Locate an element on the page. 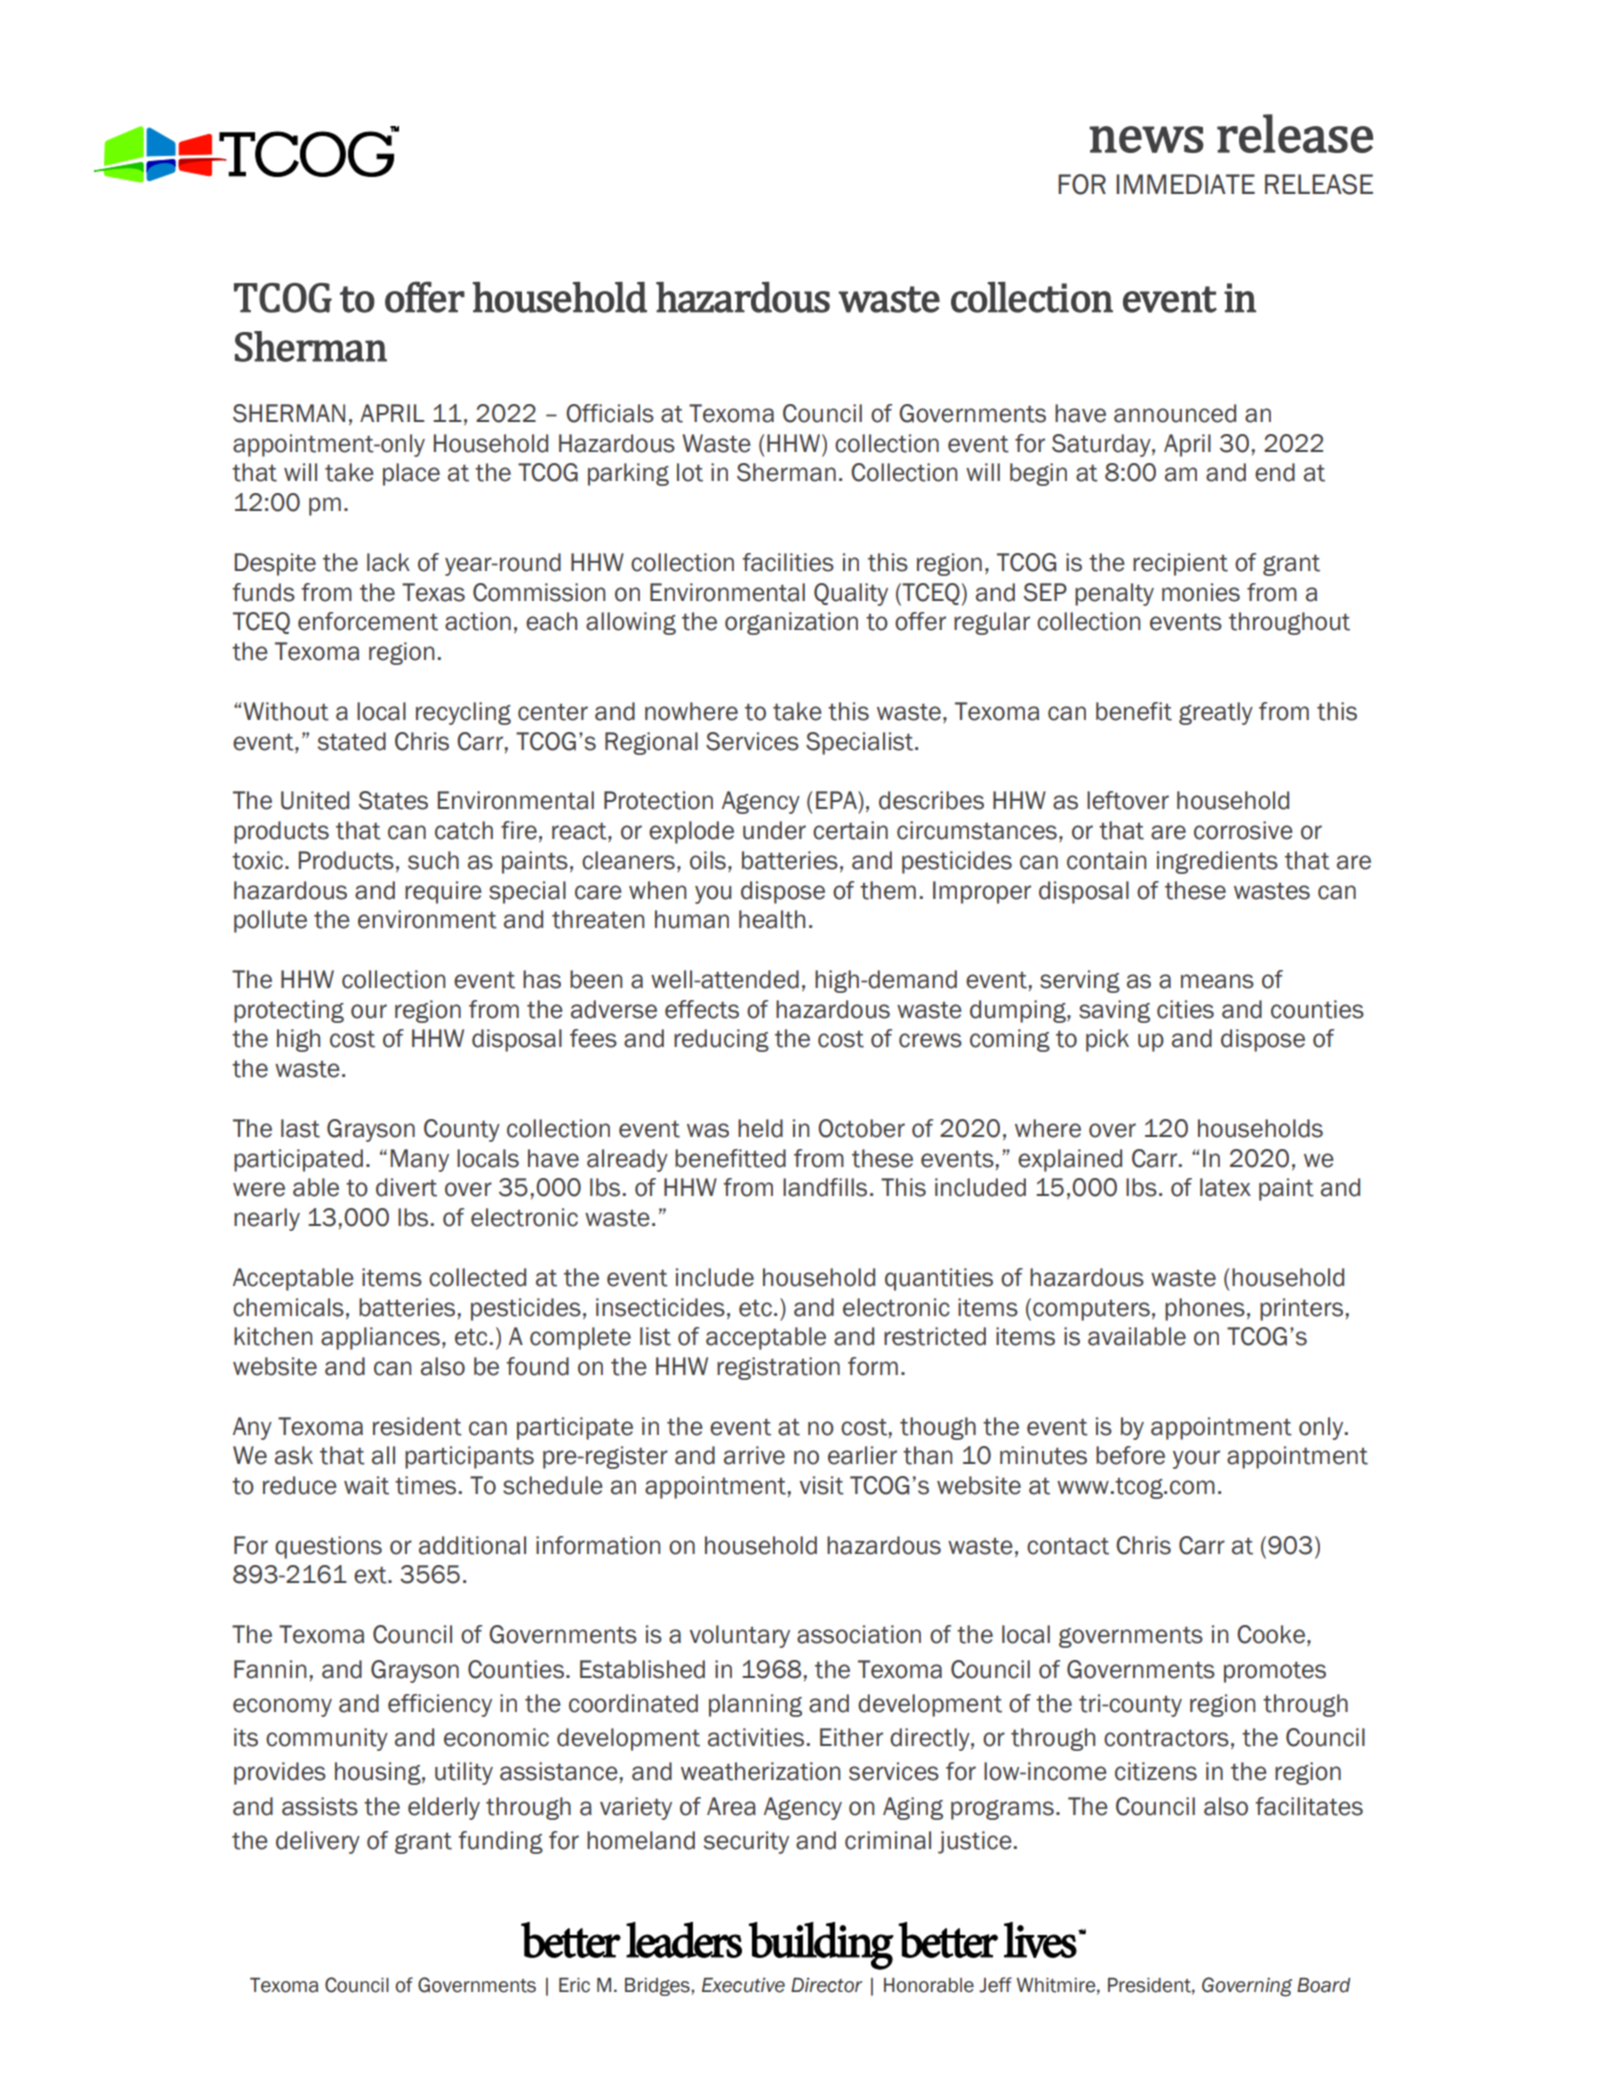  IMMEDIATE is located at coordinates (1185, 184).
